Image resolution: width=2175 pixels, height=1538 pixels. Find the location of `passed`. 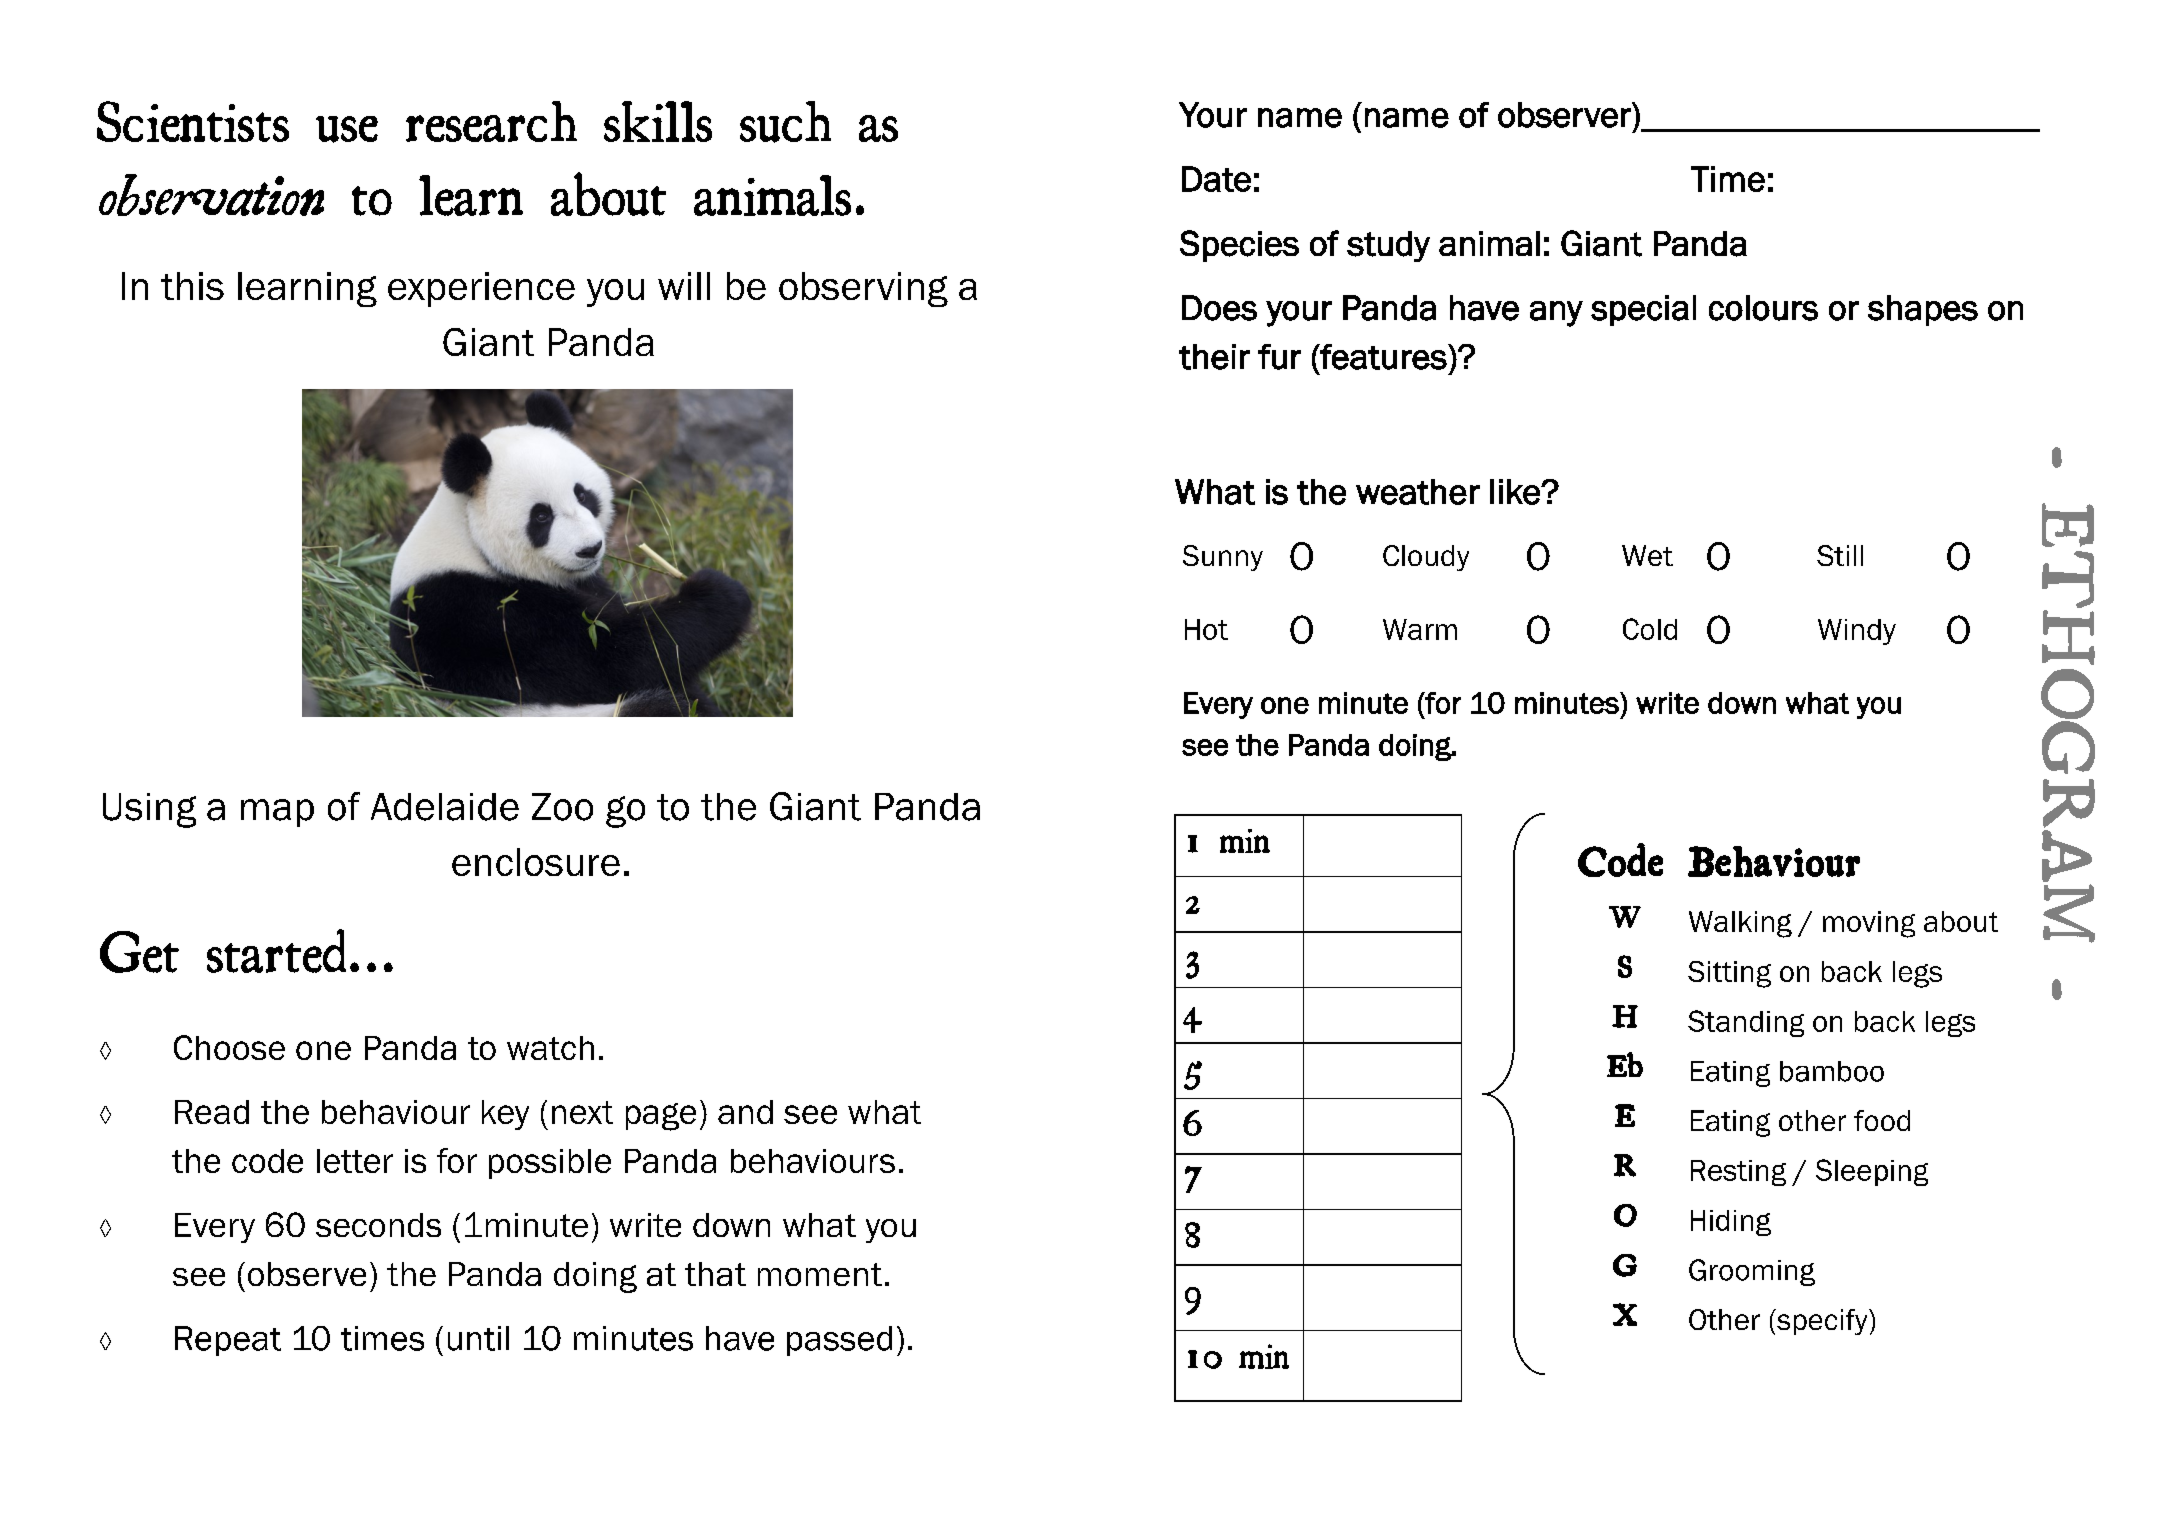

passed is located at coordinates (839, 1341).
